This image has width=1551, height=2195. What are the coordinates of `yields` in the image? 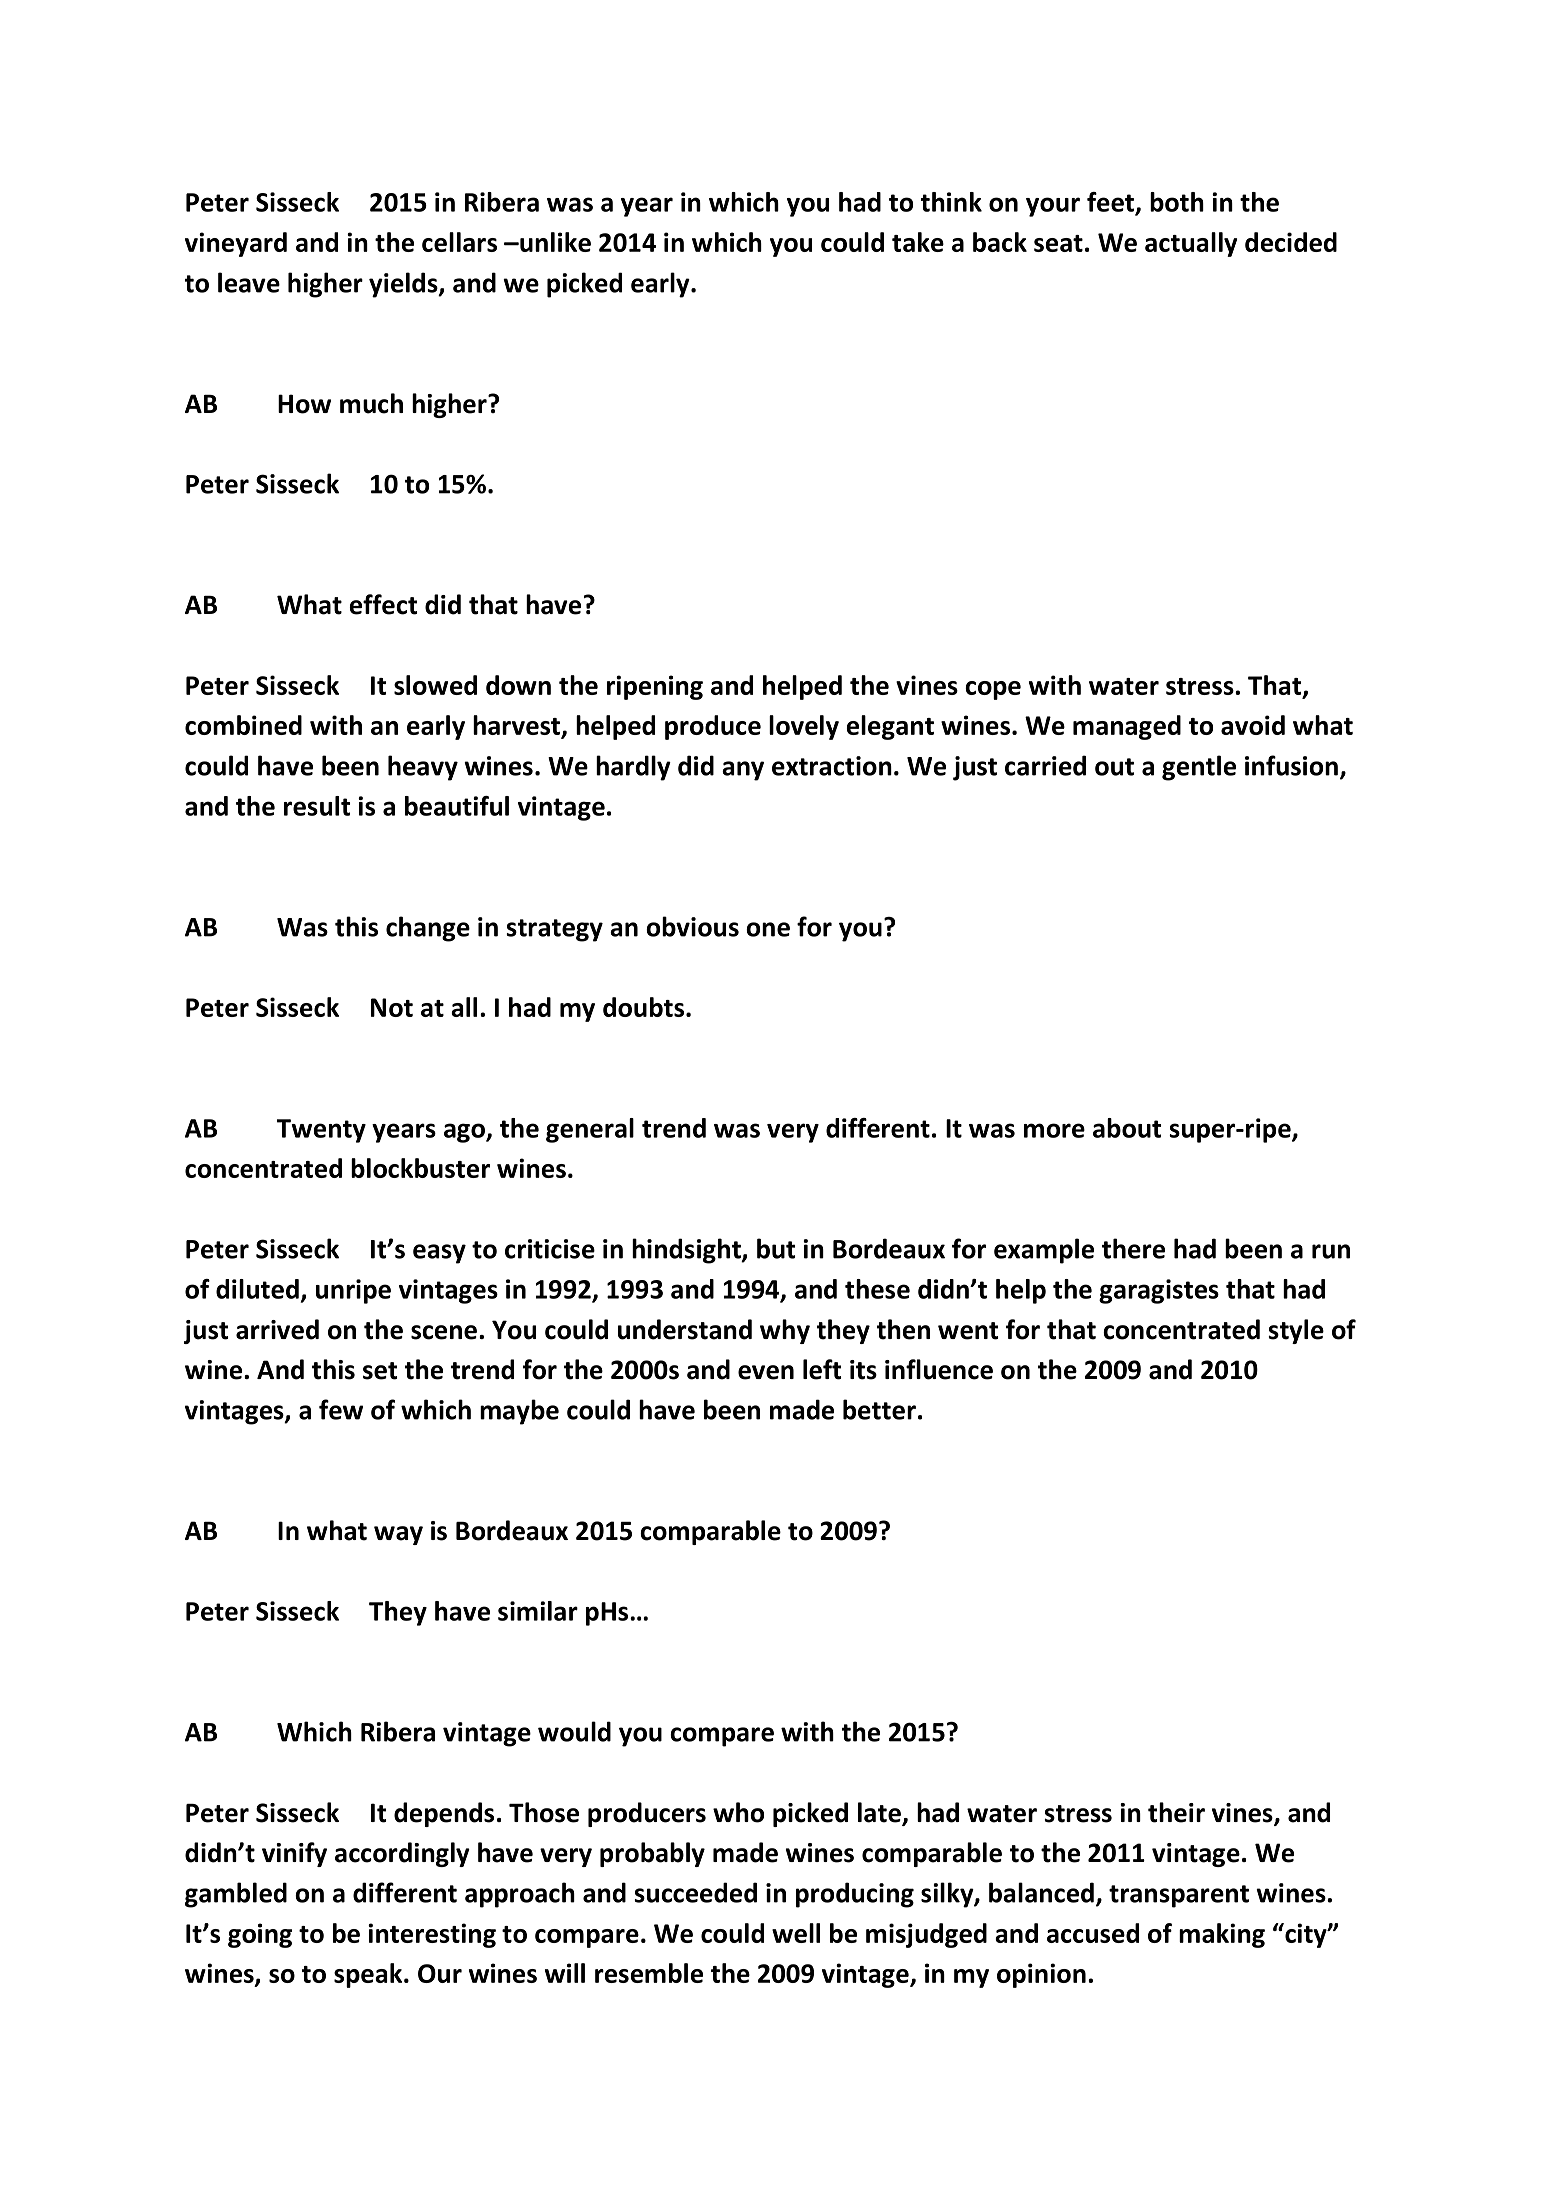 It's located at (404, 285).
